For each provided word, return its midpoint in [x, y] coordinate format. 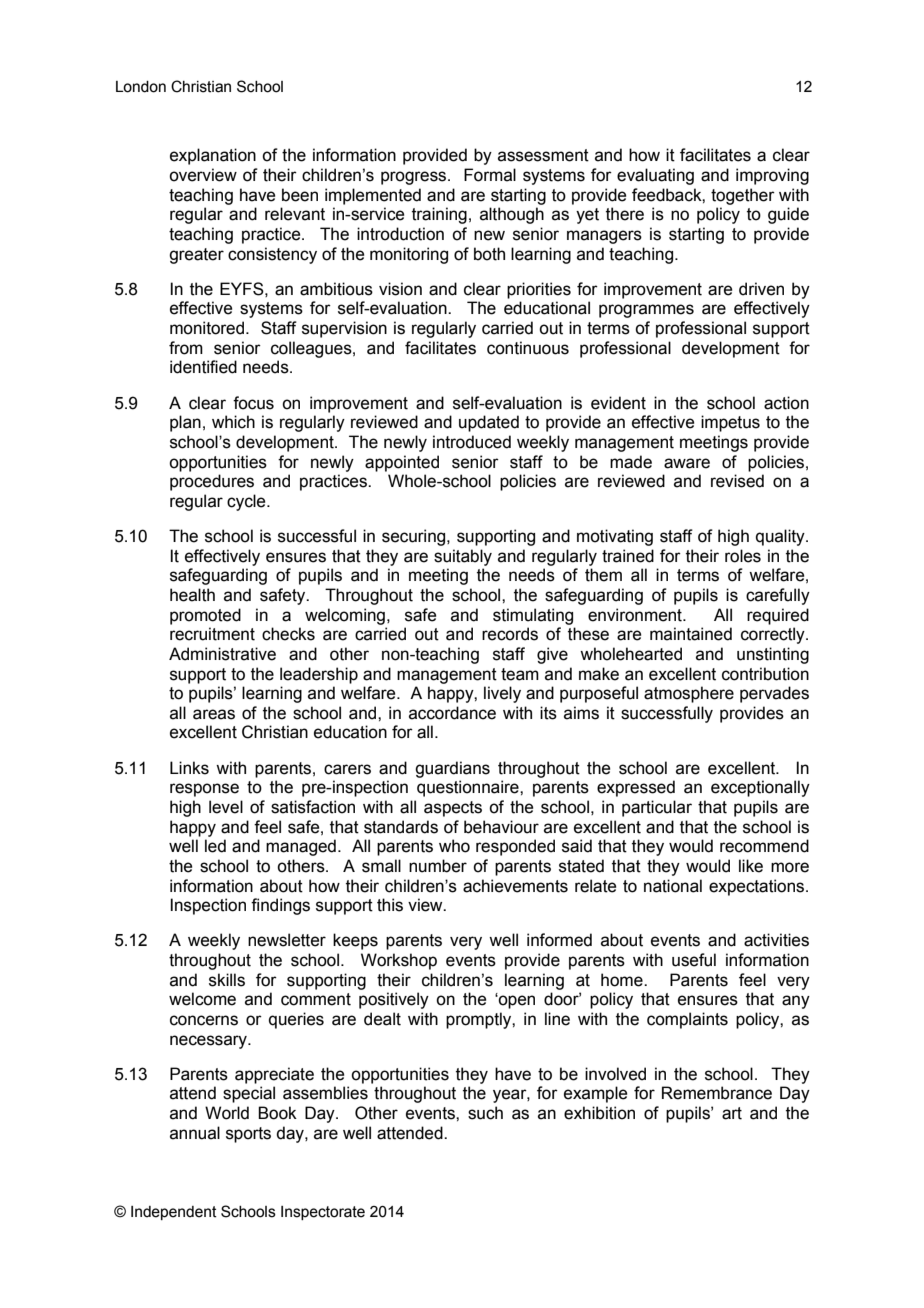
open [516, 1002]
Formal [490, 175]
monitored [208, 328]
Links [189, 768]
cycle [247, 502]
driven [761, 289]
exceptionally [760, 788]
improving [772, 176]
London [141, 87]
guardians [452, 769]
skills [227, 980]
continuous [528, 348]
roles [743, 556]
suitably [463, 557]
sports [248, 1135]
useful [694, 960]
